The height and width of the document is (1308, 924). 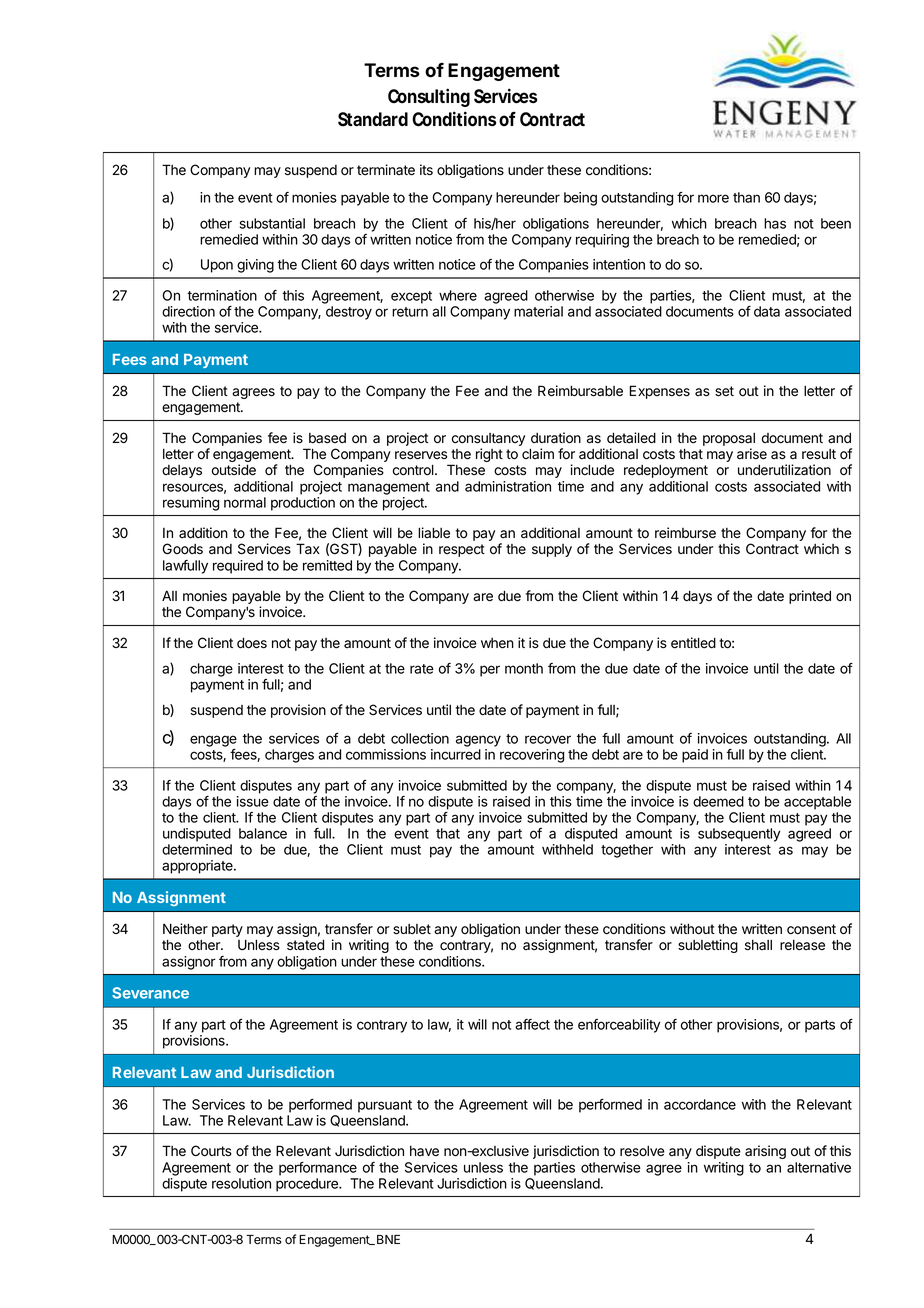 I want to click on together, so click(x=627, y=851).
